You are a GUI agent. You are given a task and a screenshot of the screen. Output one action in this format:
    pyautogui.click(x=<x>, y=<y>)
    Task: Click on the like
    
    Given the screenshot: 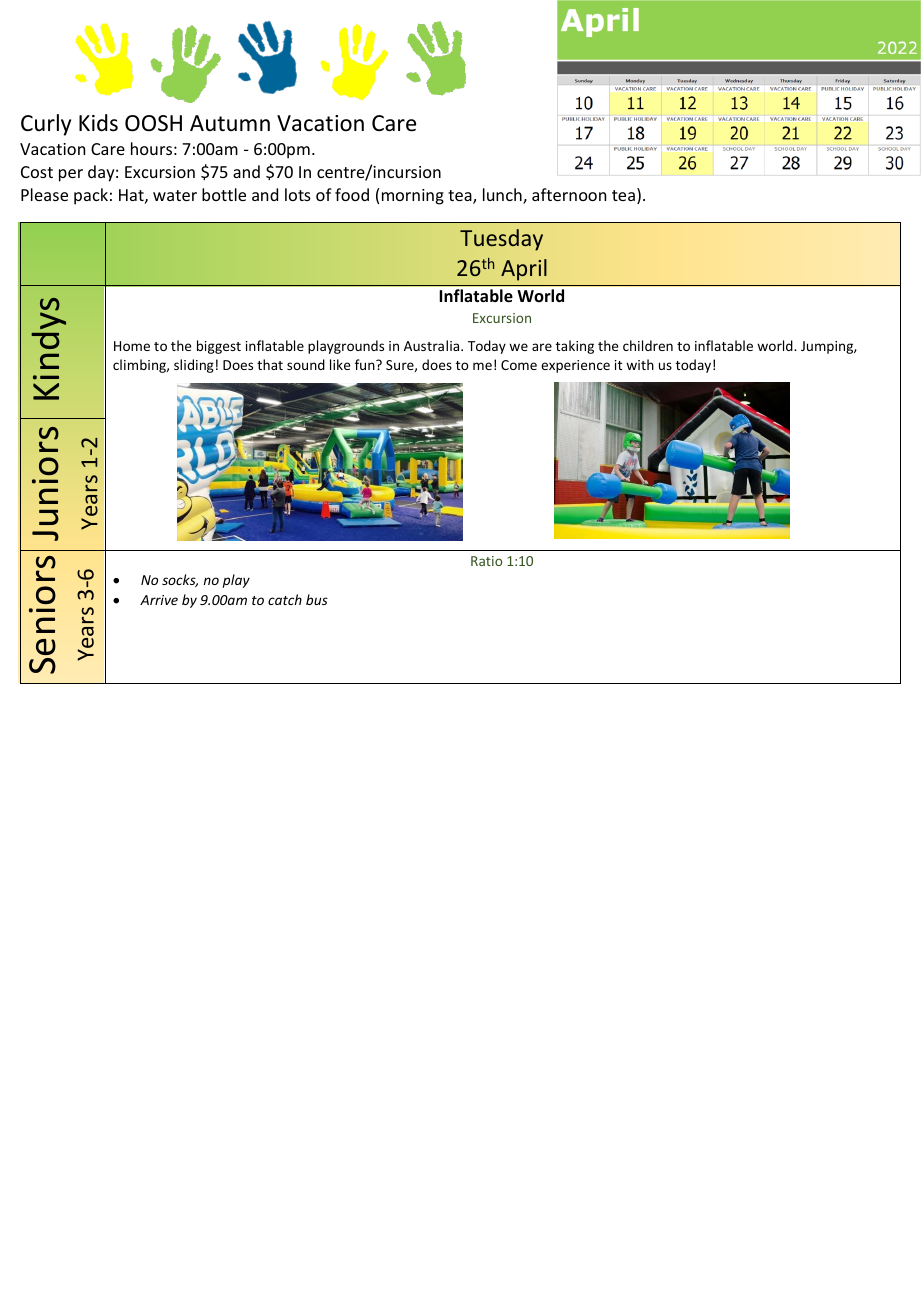 What is the action you would take?
    pyautogui.click(x=340, y=364)
